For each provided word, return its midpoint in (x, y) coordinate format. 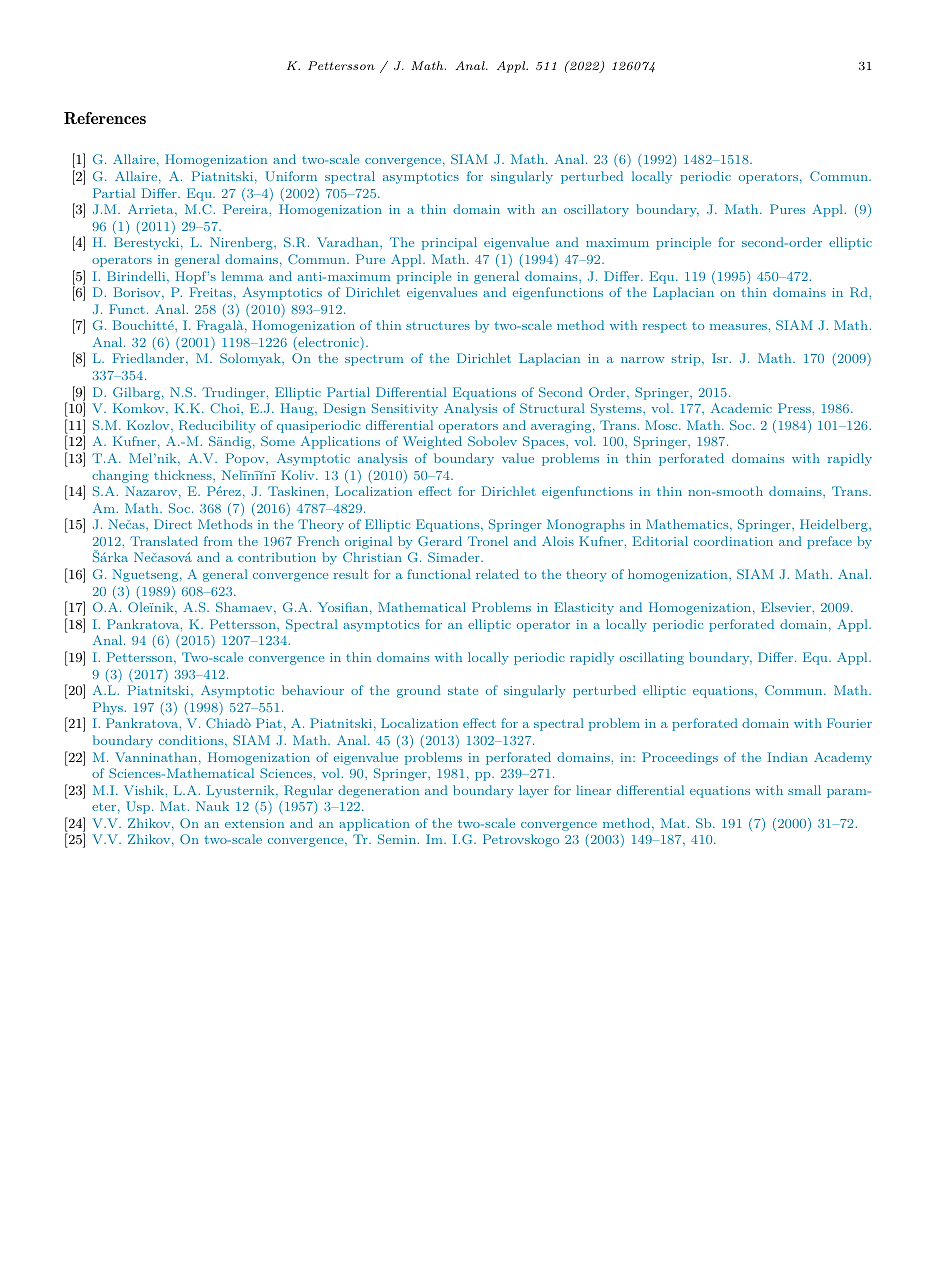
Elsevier (787, 607)
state (463, 691)
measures (739, 327)
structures (438, 326)
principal (449, 243)
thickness (184, 475)
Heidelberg (835, 525)
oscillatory (596, 210)
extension (254, 823)
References (105, 118)
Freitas (211, 292)
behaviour (313, 690)
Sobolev (492, 441)
